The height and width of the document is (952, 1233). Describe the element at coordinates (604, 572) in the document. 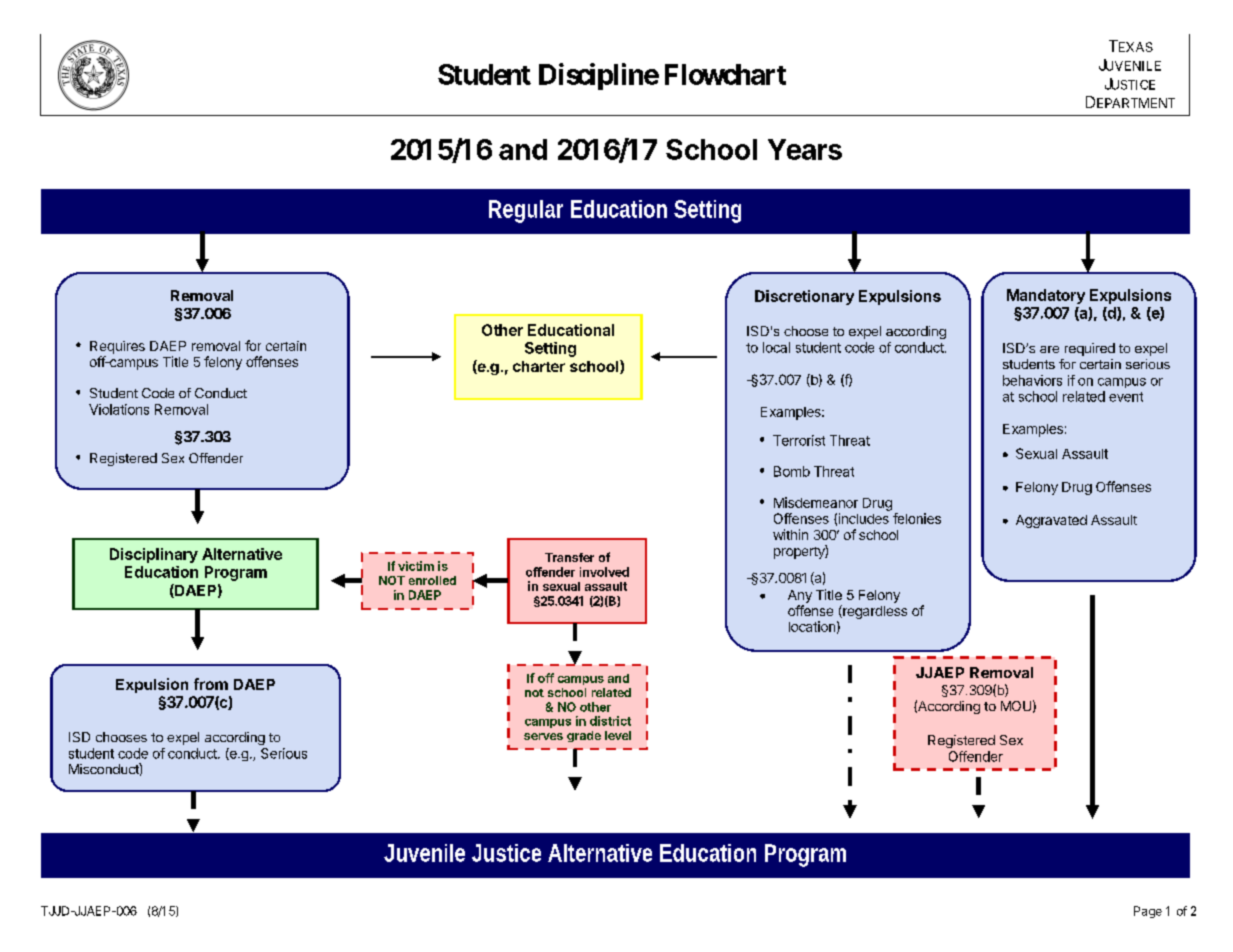

I see `involved` at that location.
